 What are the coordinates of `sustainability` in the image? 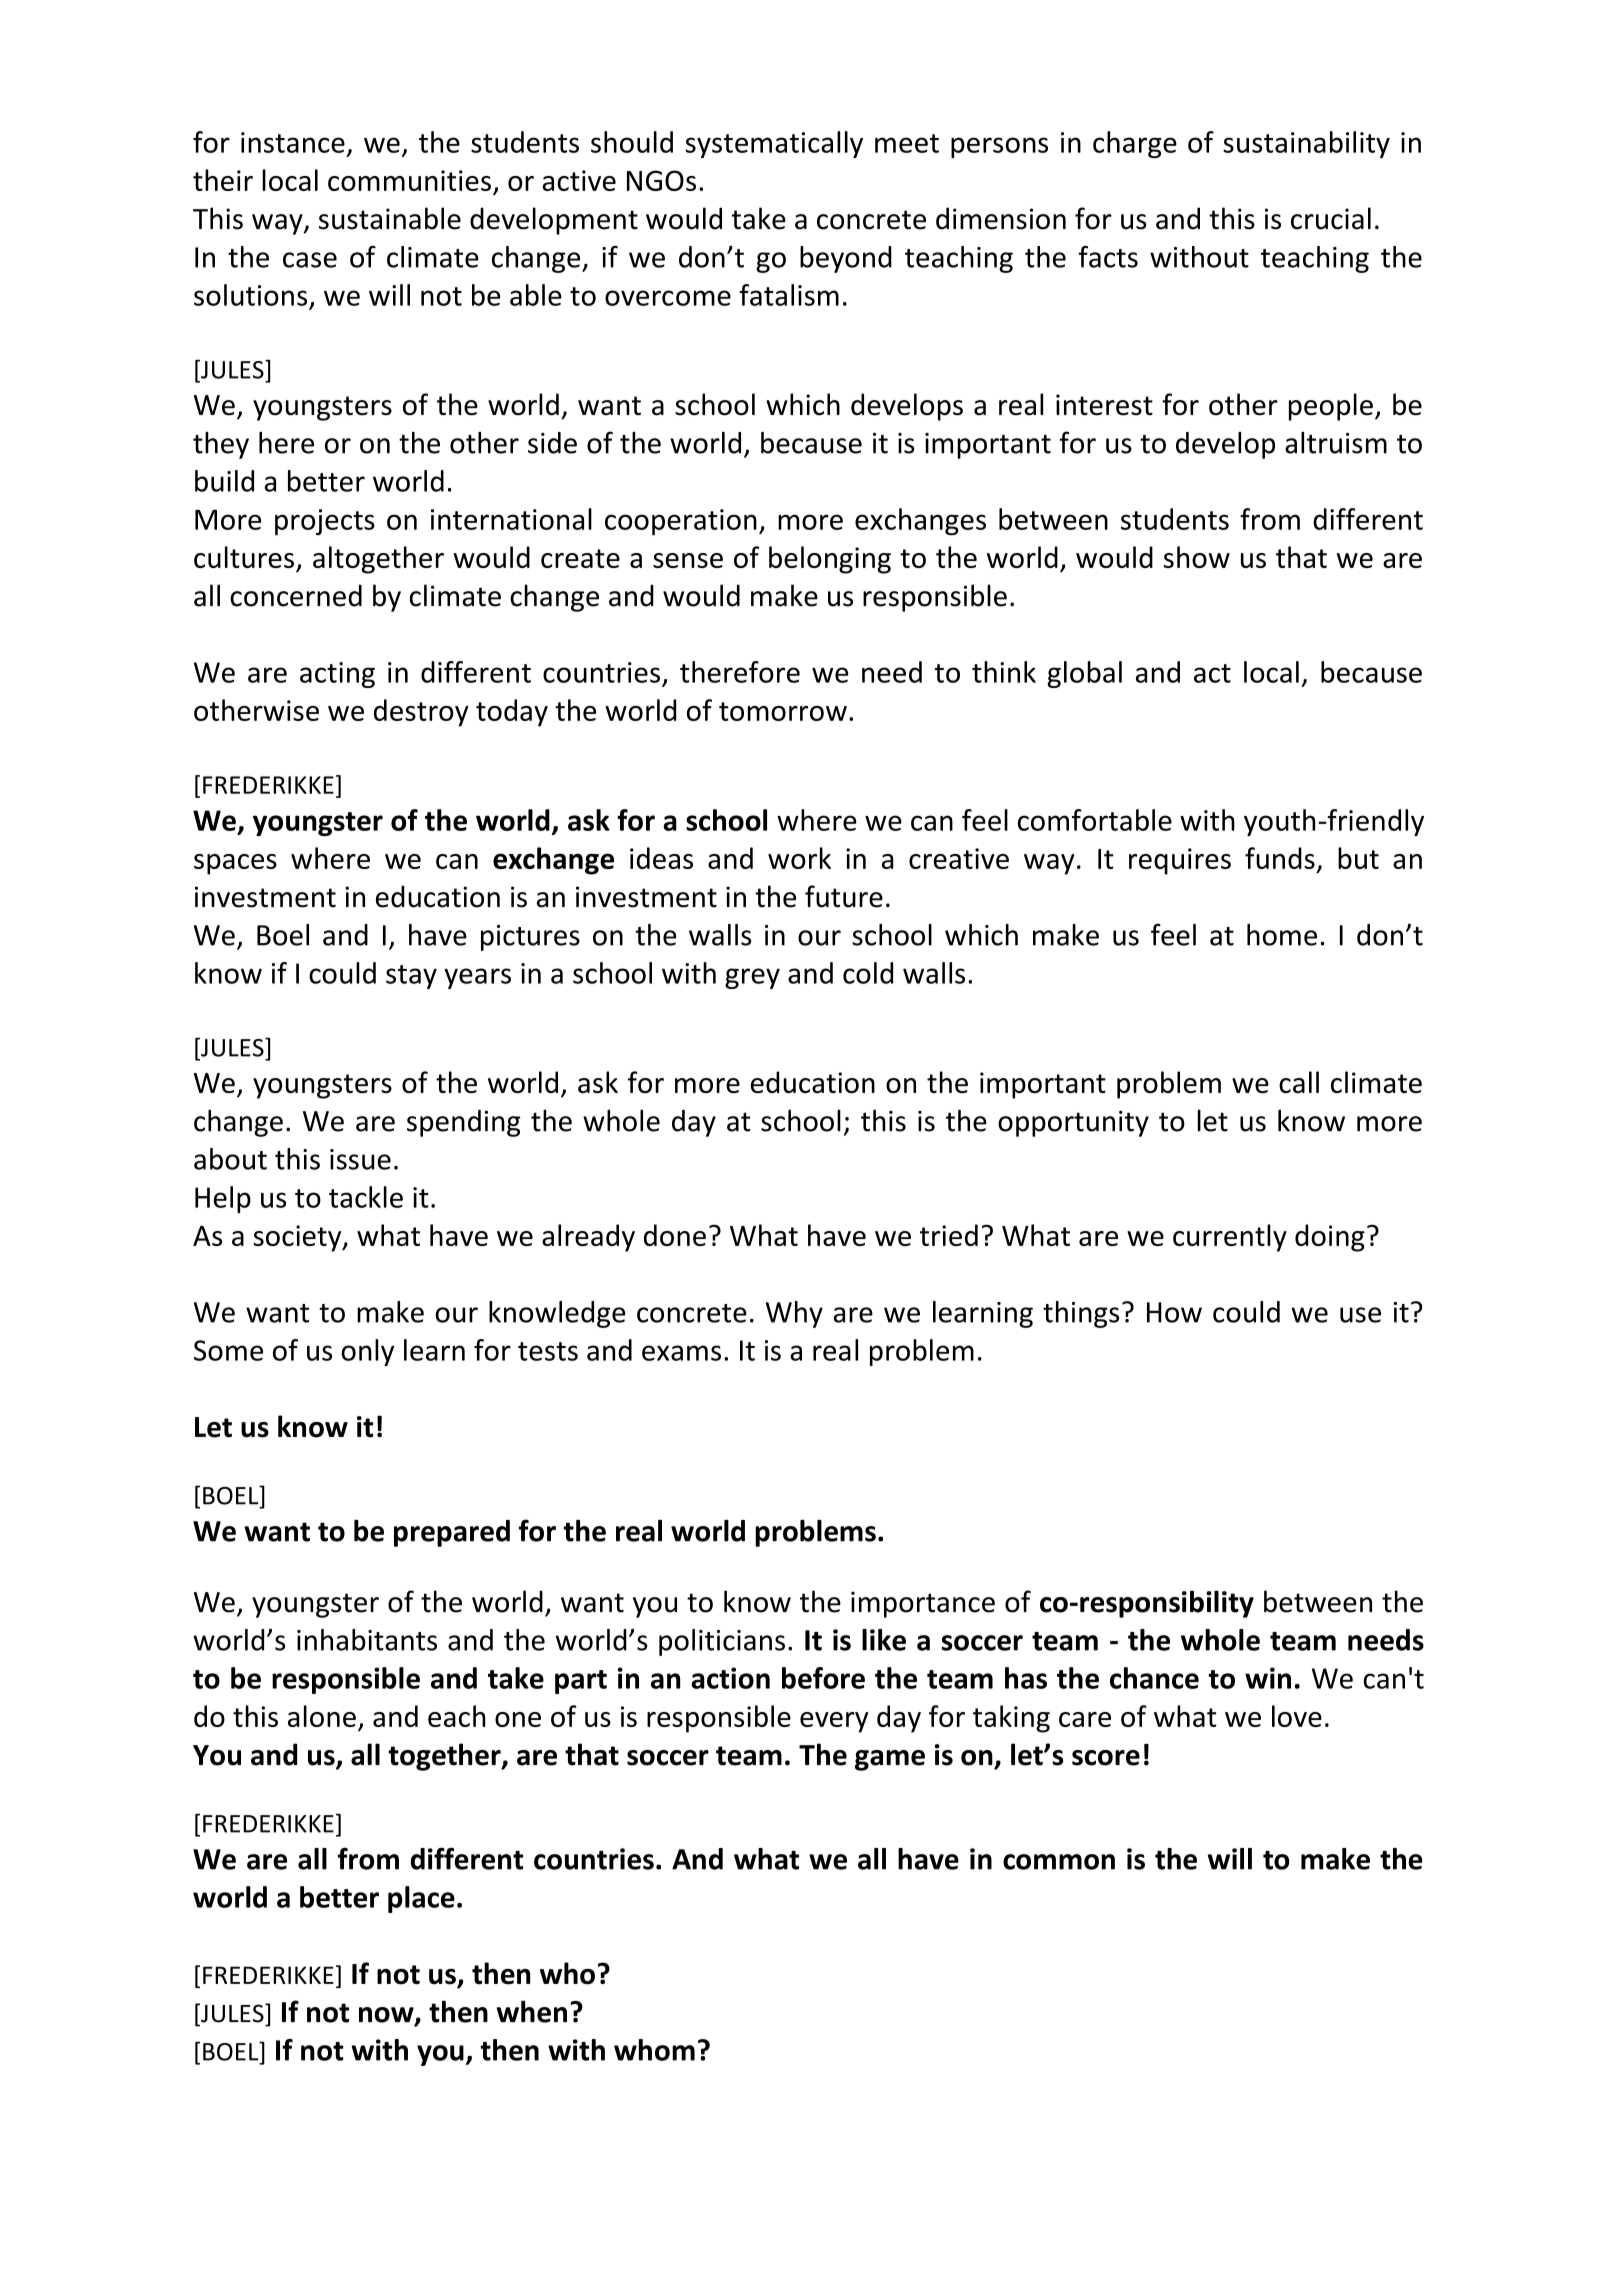 It's located at (1306, 144).
